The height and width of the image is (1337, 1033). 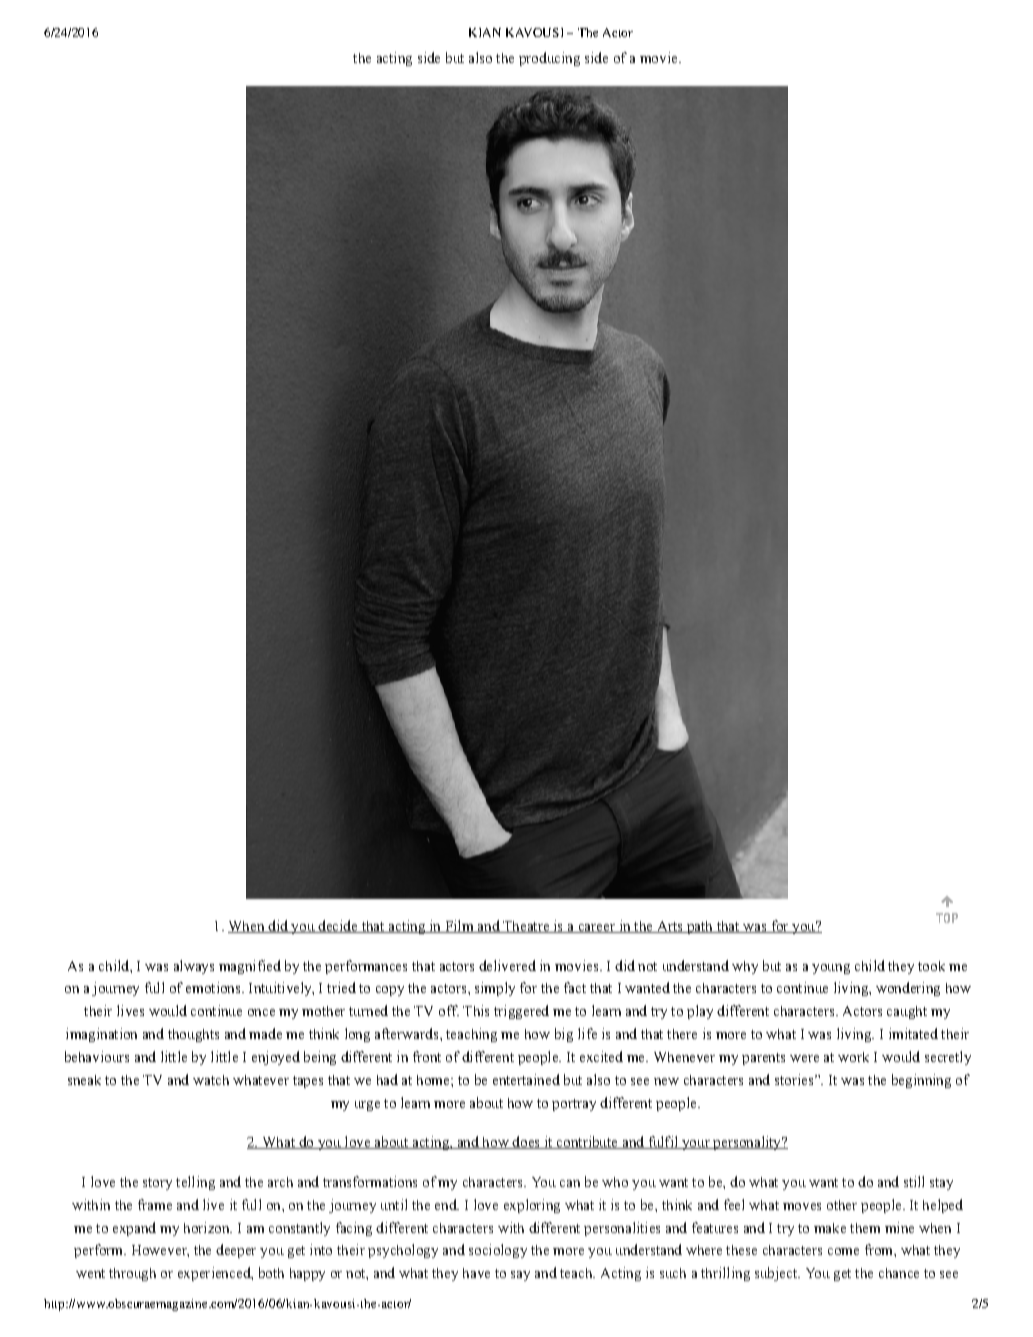 I want to click on deeper, so click(x=236, y=1251).
